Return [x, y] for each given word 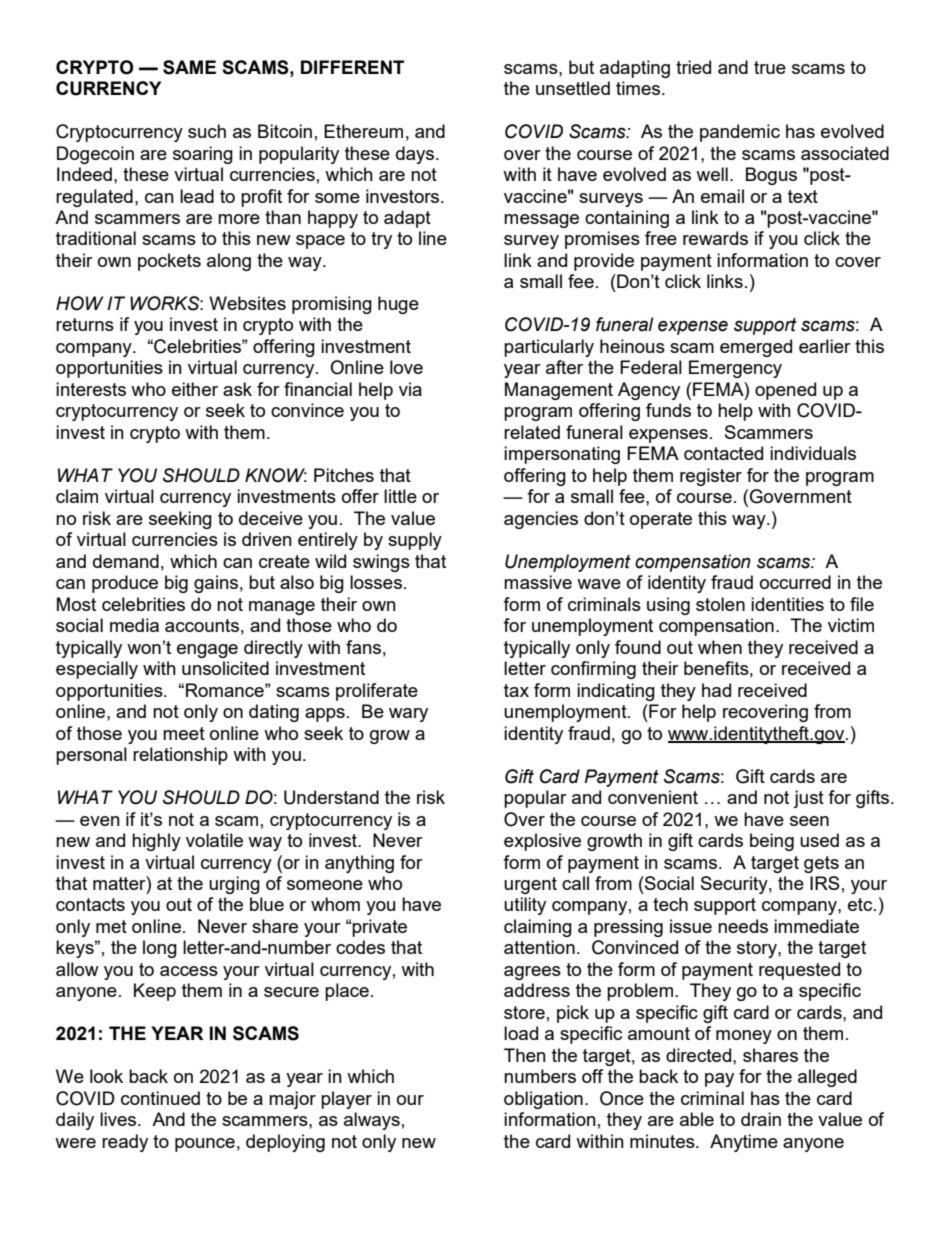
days [415, 155]
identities [787, 604]
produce [125, 584]
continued [160, 1098]
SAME [189, 67]
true [770, 67]
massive [538, 582]
